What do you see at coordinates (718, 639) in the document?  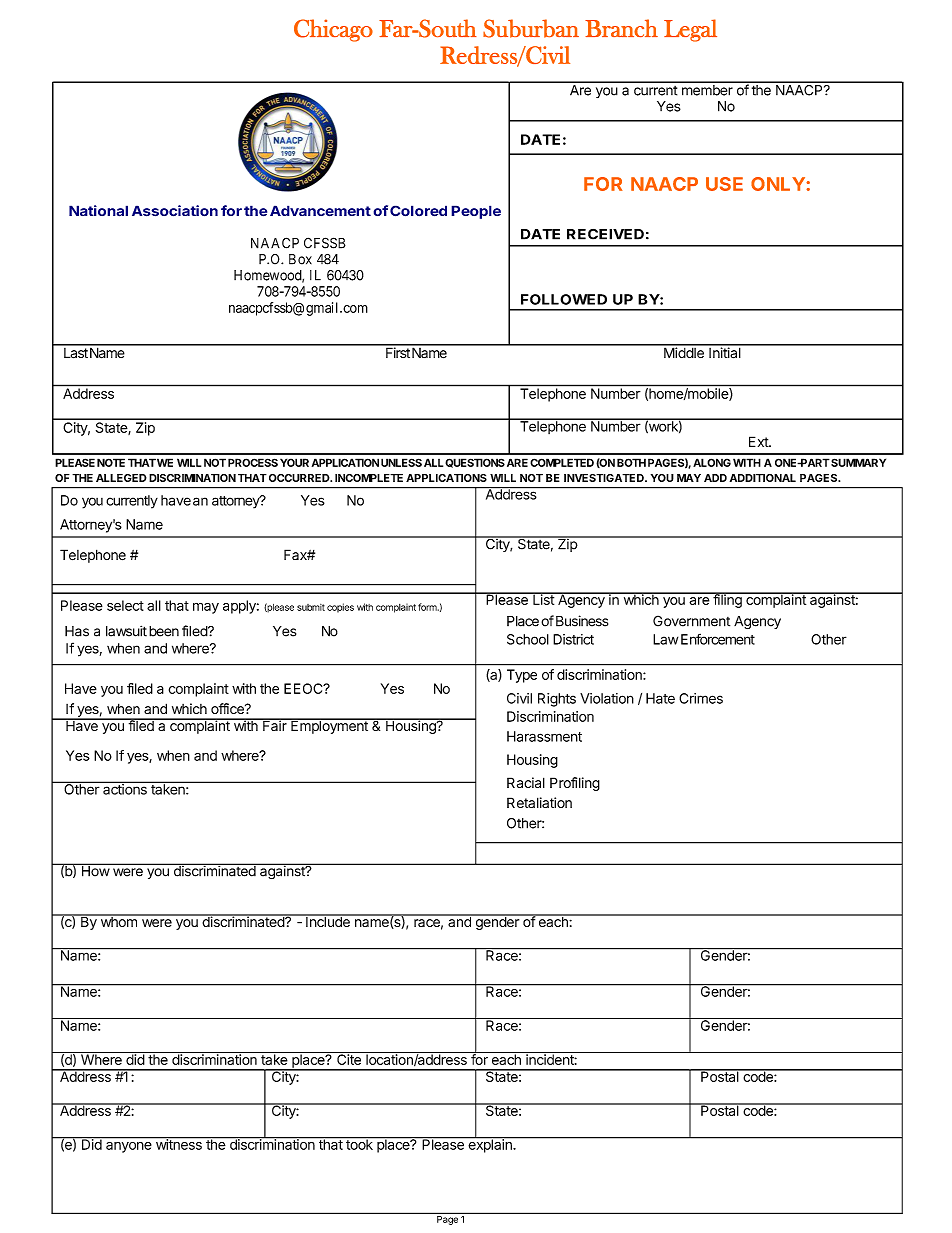 I see `Enforcement` at bounding box center [718, 639].
